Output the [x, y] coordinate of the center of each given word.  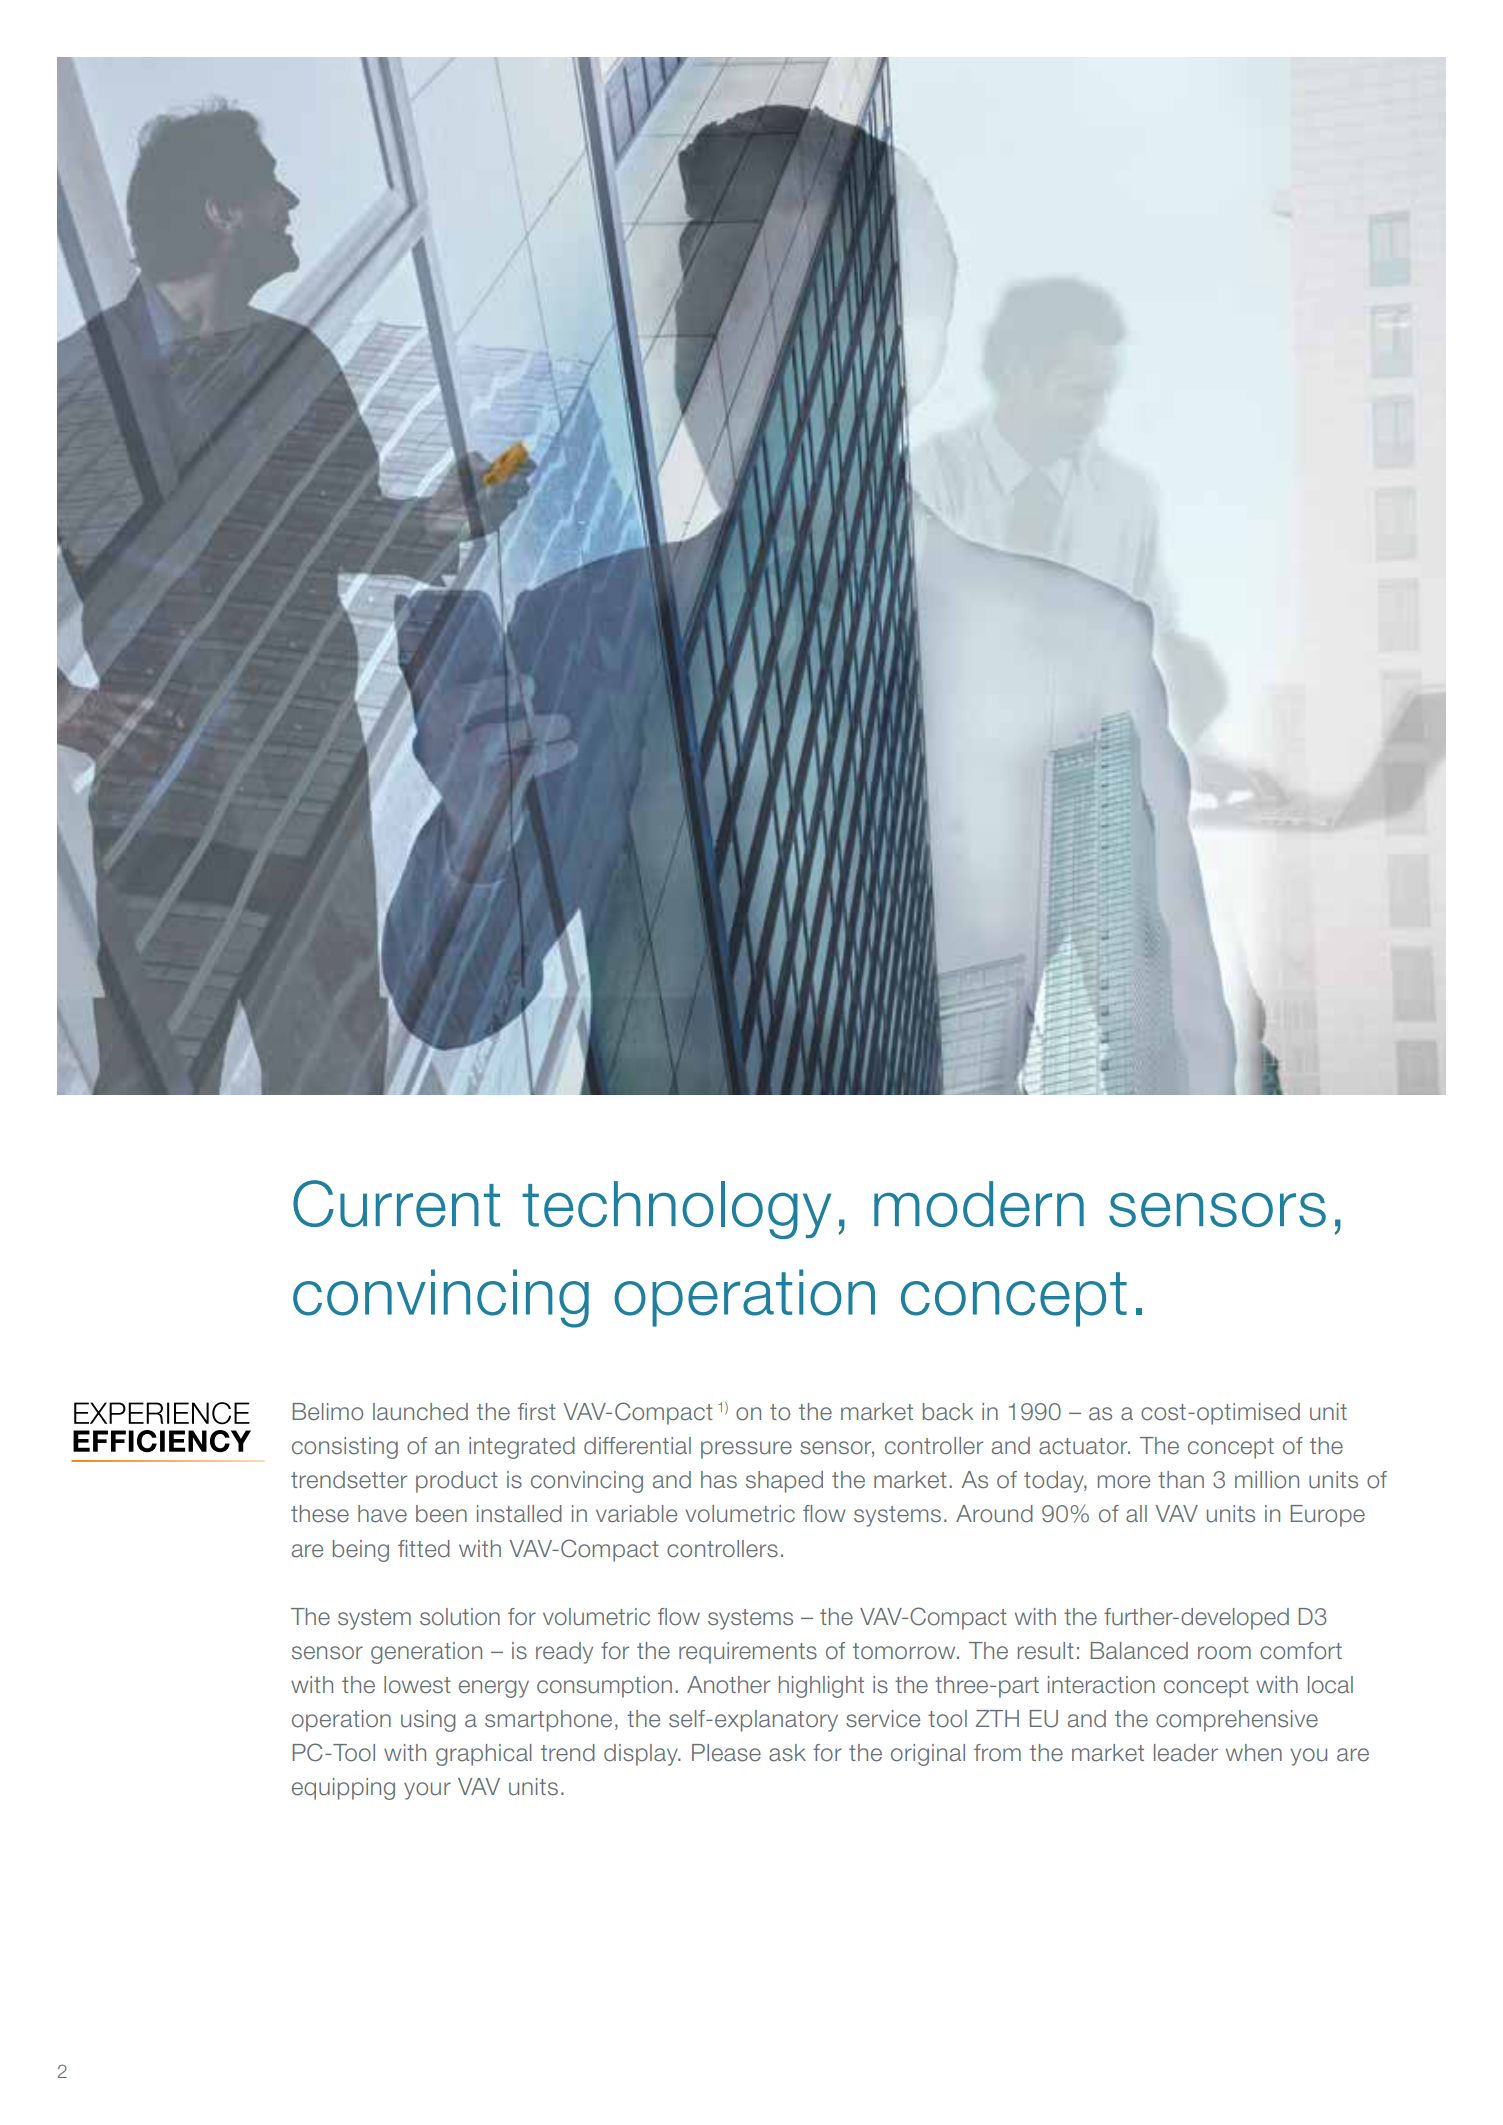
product [457, 1482]
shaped [784, 1482]
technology [676, 1210]
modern [979, 1204]
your [427, 1791]
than [1181, 1480]
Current [396, 1203]
